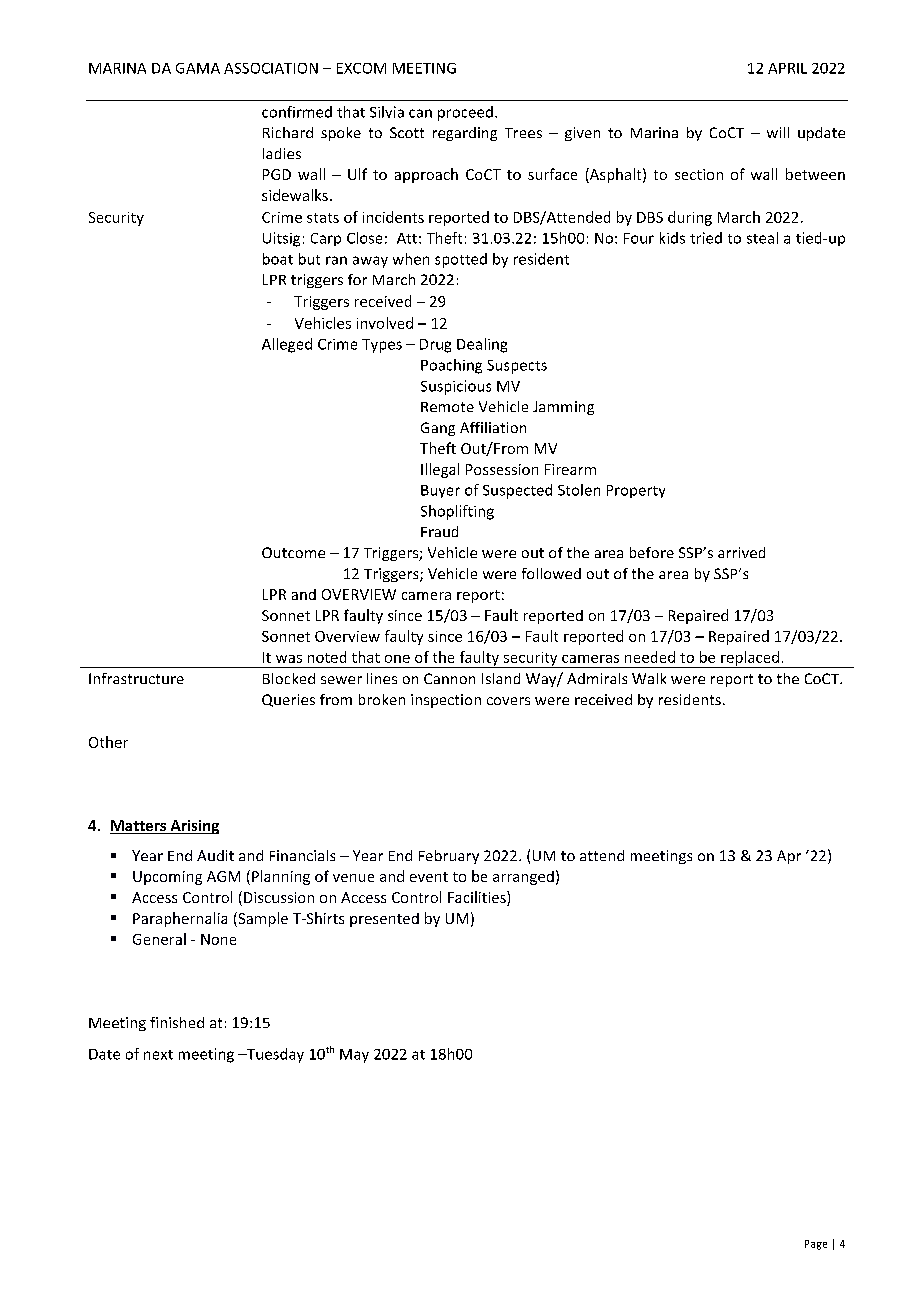  I want to click on Infrastructure, so click(136, 678).
